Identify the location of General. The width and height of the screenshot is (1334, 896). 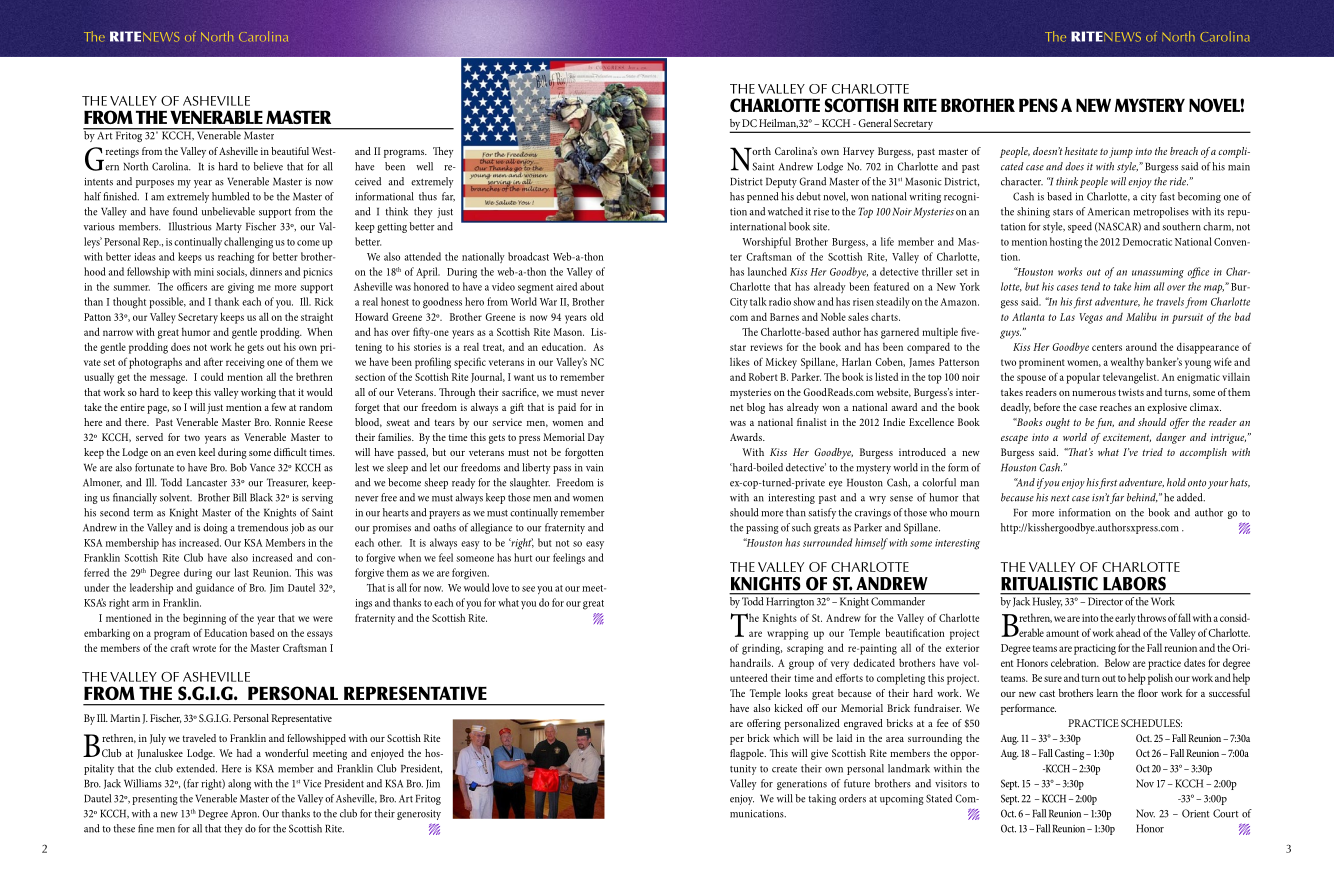
(875, 123).
